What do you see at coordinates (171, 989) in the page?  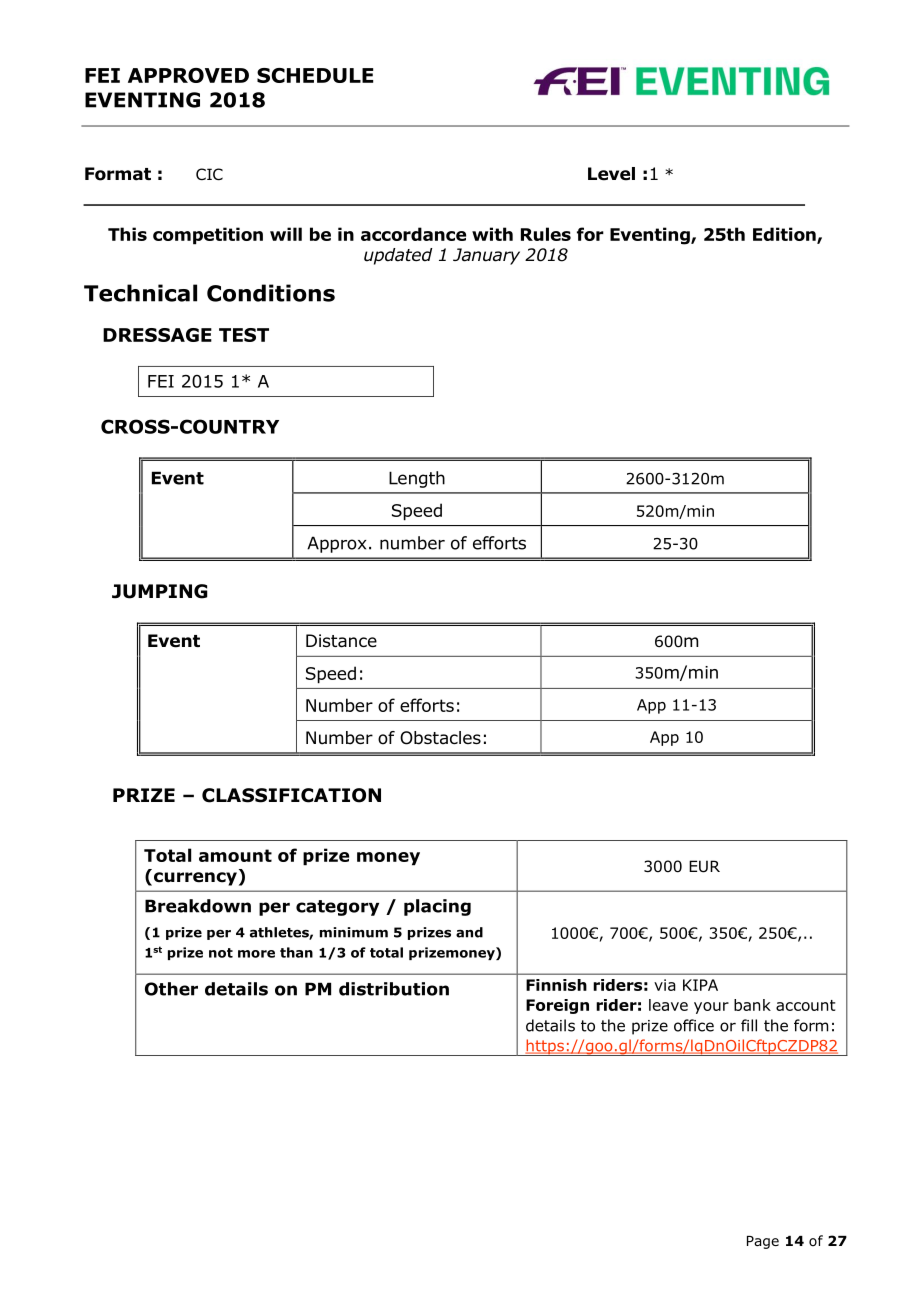 I see `Other` at bounding box center [171, 989].
